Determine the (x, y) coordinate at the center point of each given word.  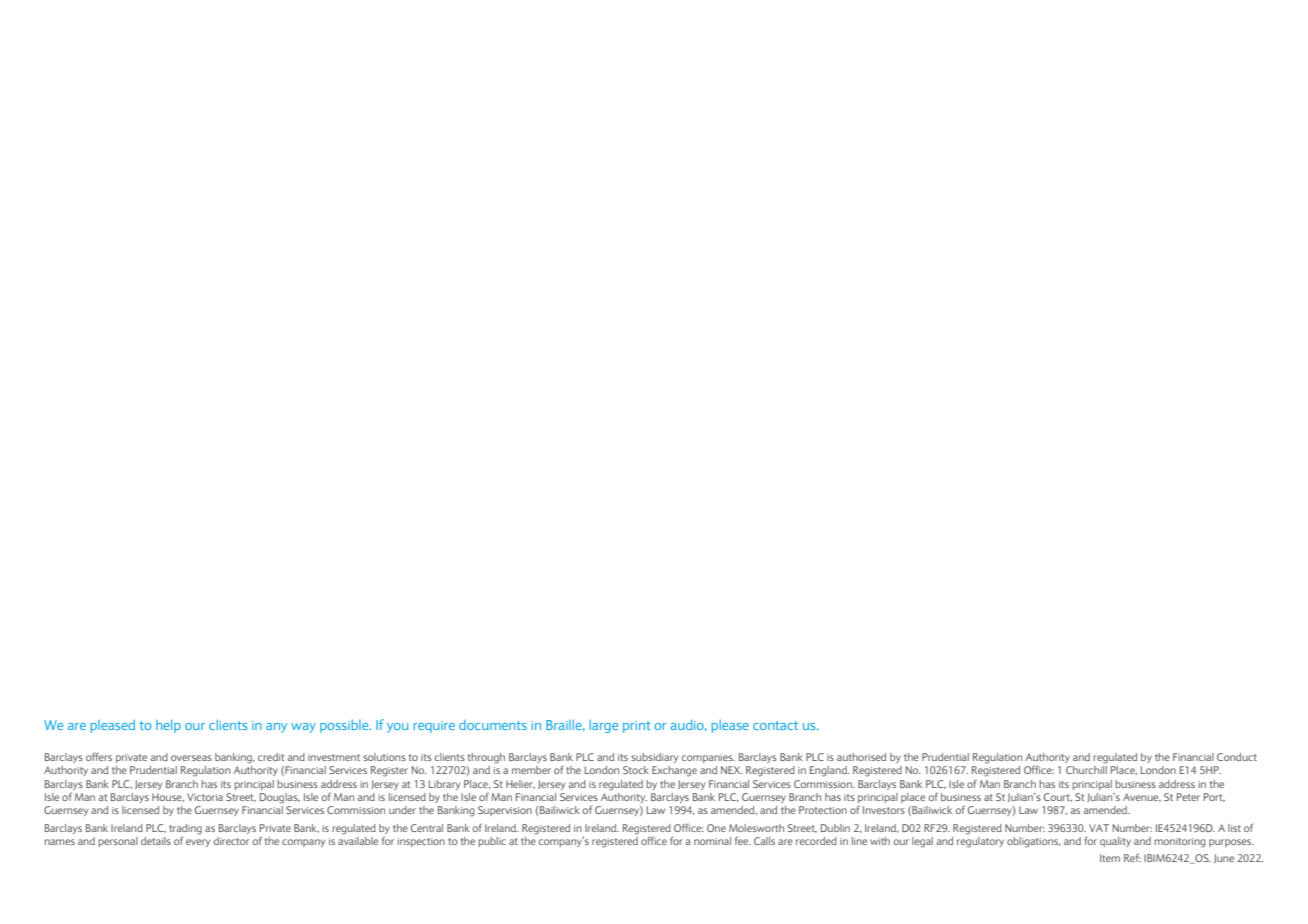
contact (775, 725)
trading (185, 829)
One (716, 828)
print (637, 727)
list (1234, 828)
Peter (1188, 797)
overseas (191, 758)
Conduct (1237, 757)
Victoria (205, 797)
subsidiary (654, 758)
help (168, 726)
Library (444, 785)
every (198, 843)
